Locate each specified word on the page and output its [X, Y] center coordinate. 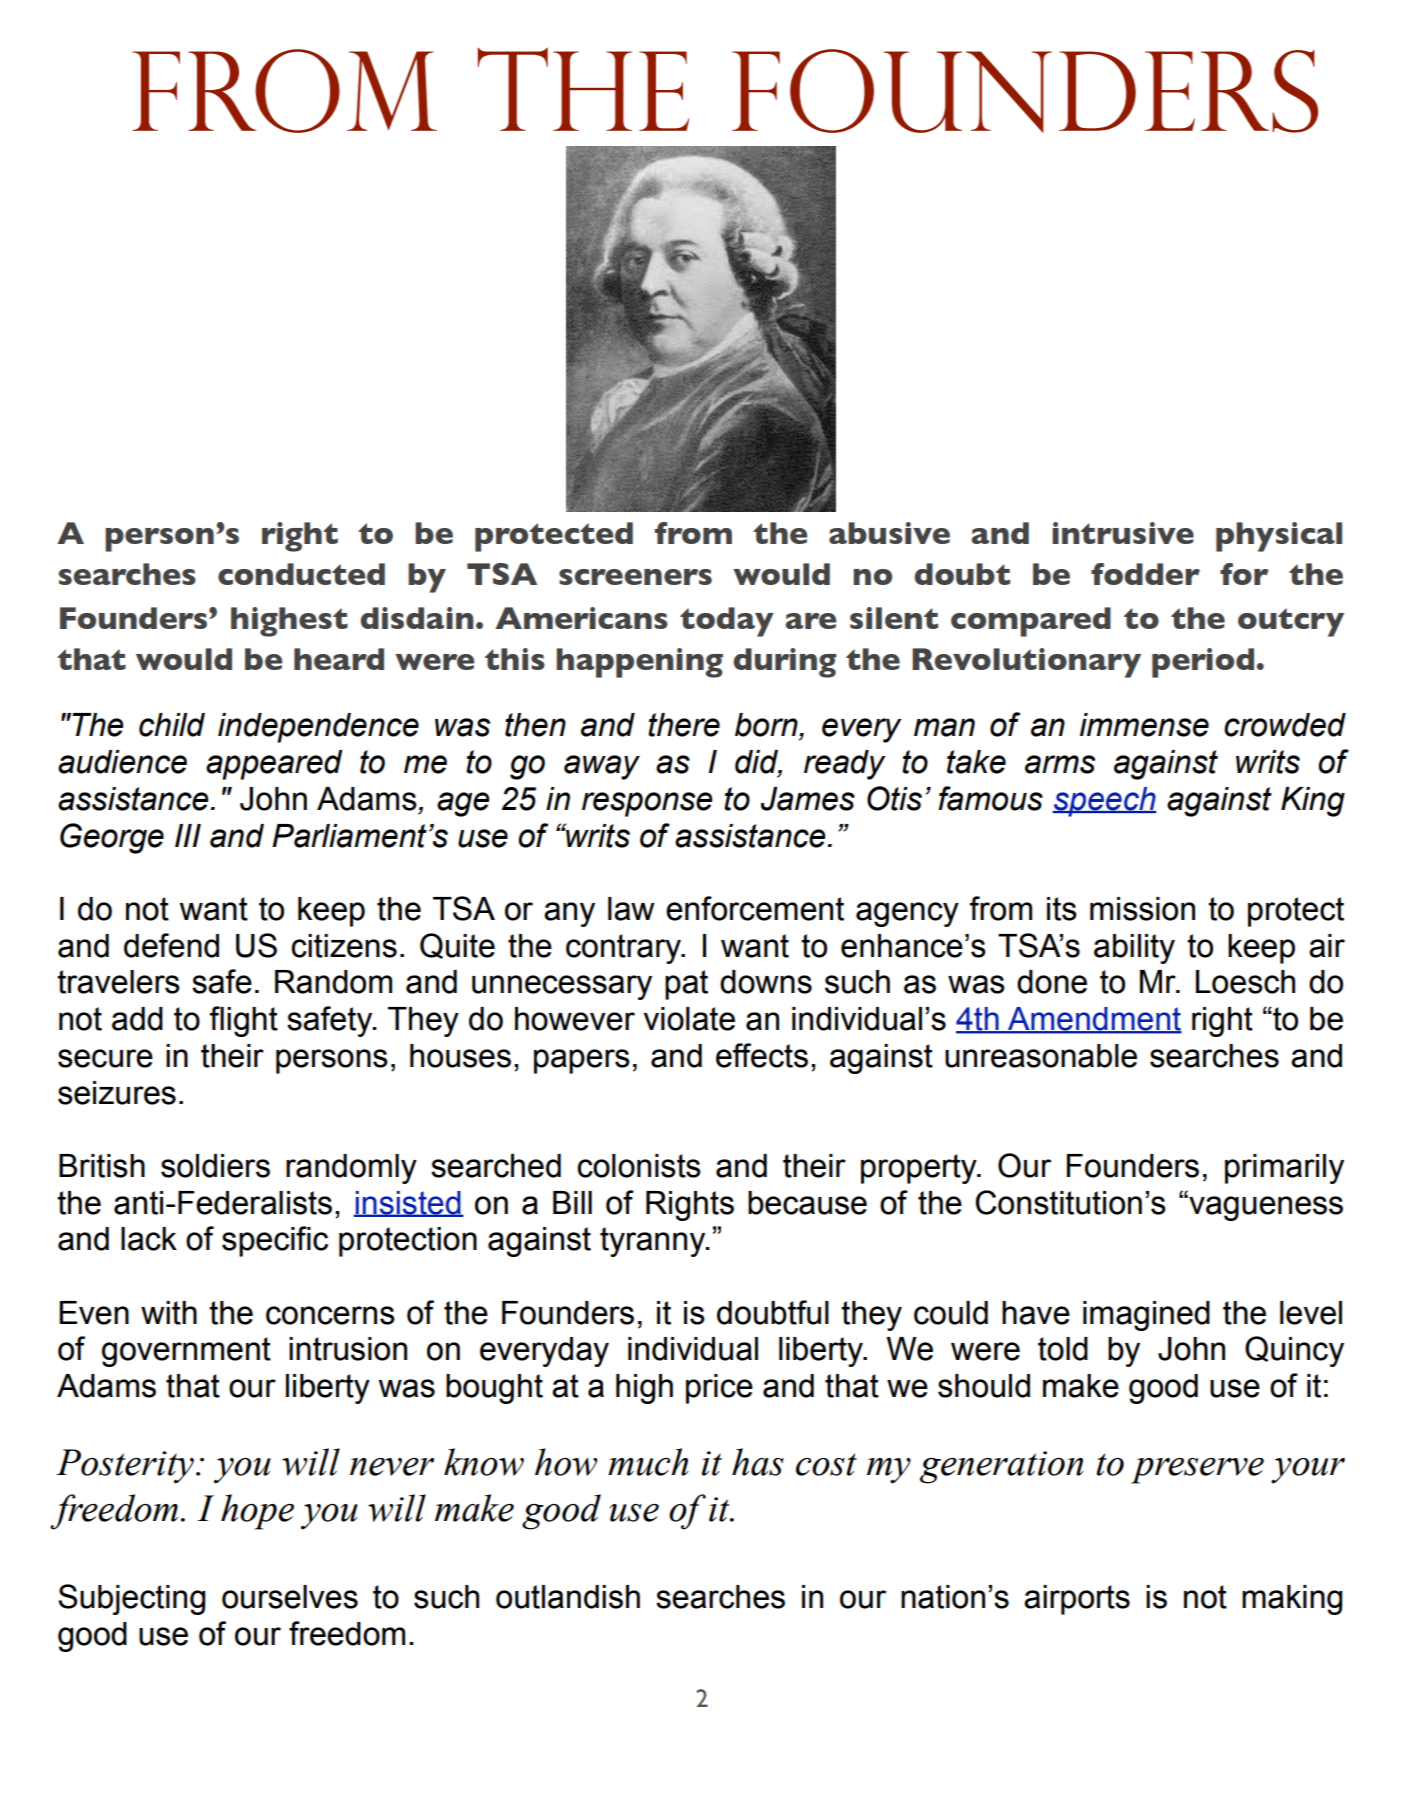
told [1063, 1349]
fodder [1145, 574]
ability [1134, 949]
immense [1144, 725]
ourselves [290, 1597]
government [186, 1352]
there [684, 725]
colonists [639, 1166]
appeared [274, 765]
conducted [301, 574]
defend [171, 945]
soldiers [215, 1166]
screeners [635, 577]
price [719, 1389]
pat [686, 985]
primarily [1284, 1169]
